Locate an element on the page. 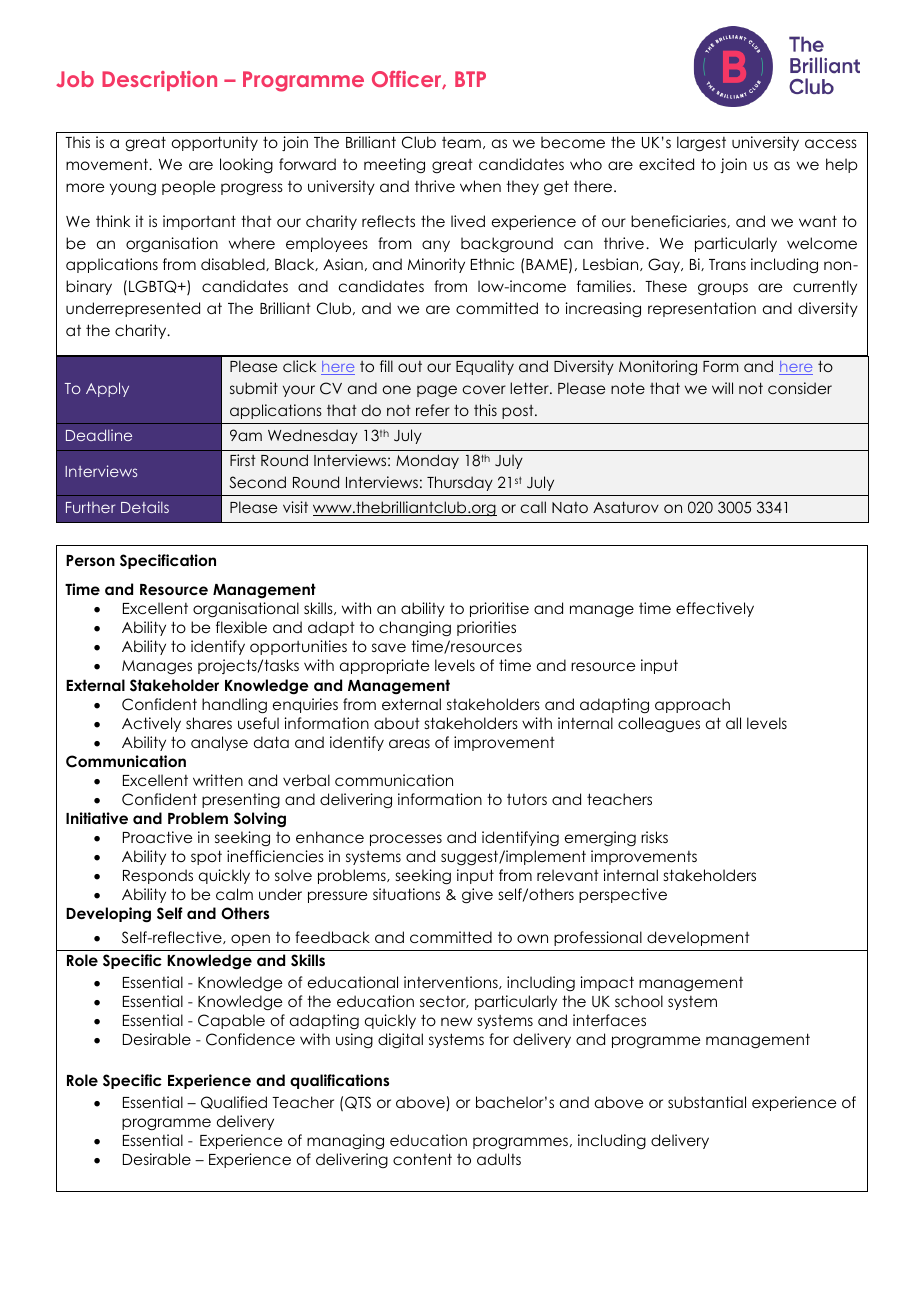  Qualified is located at coordinates (234, 1102).
